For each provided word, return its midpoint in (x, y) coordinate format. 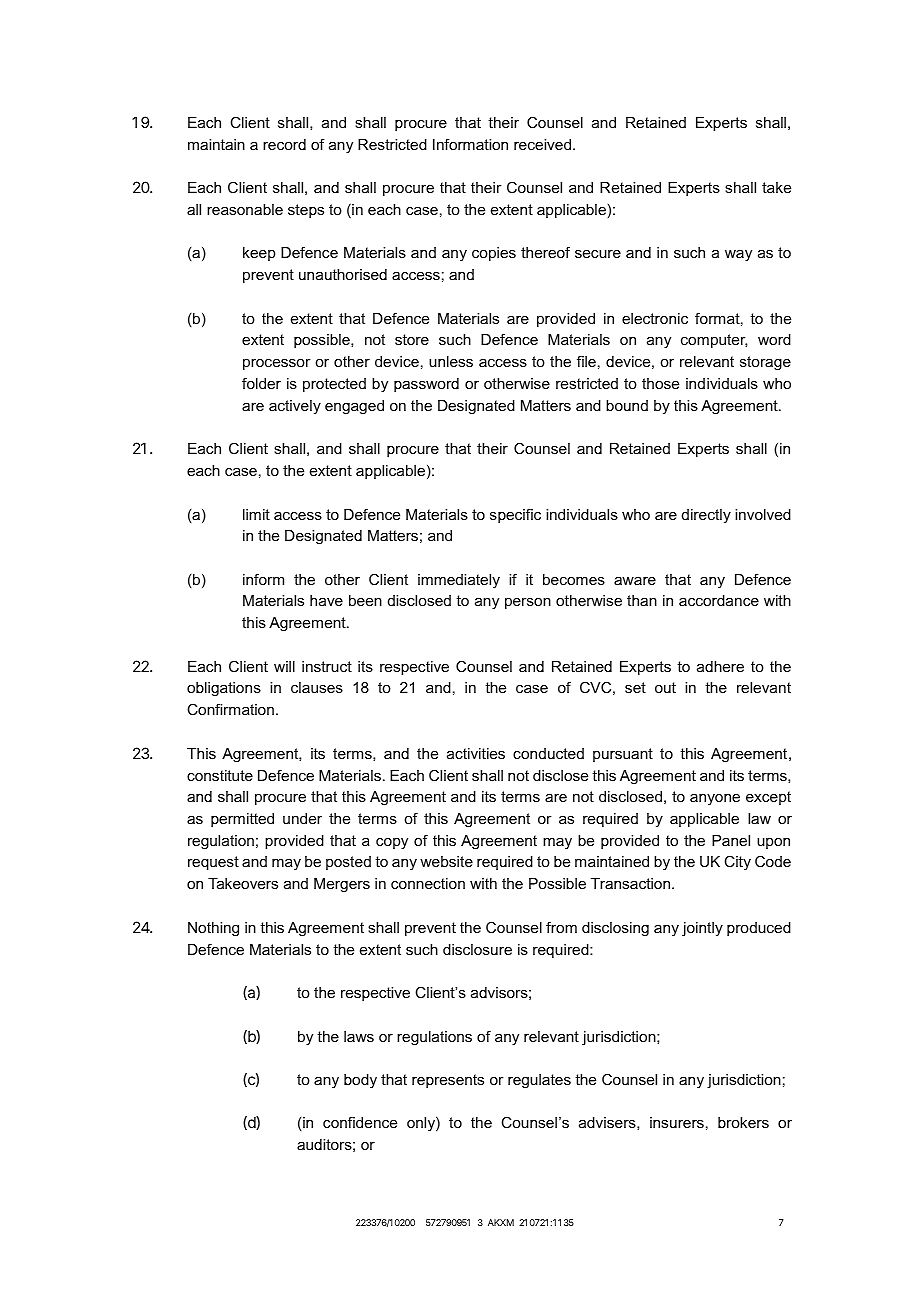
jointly (702, 929)
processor (277, 364)
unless (451, 361)
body (360, 1081)
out (665, 687)
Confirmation (230, 709)
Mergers (342, 885)
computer (714, 341)
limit (256, 514)
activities (476, 753)
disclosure (477, 949)
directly (706, 516)
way (738, 256)
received (544, 144)
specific (515, 515)
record (284, 144)
